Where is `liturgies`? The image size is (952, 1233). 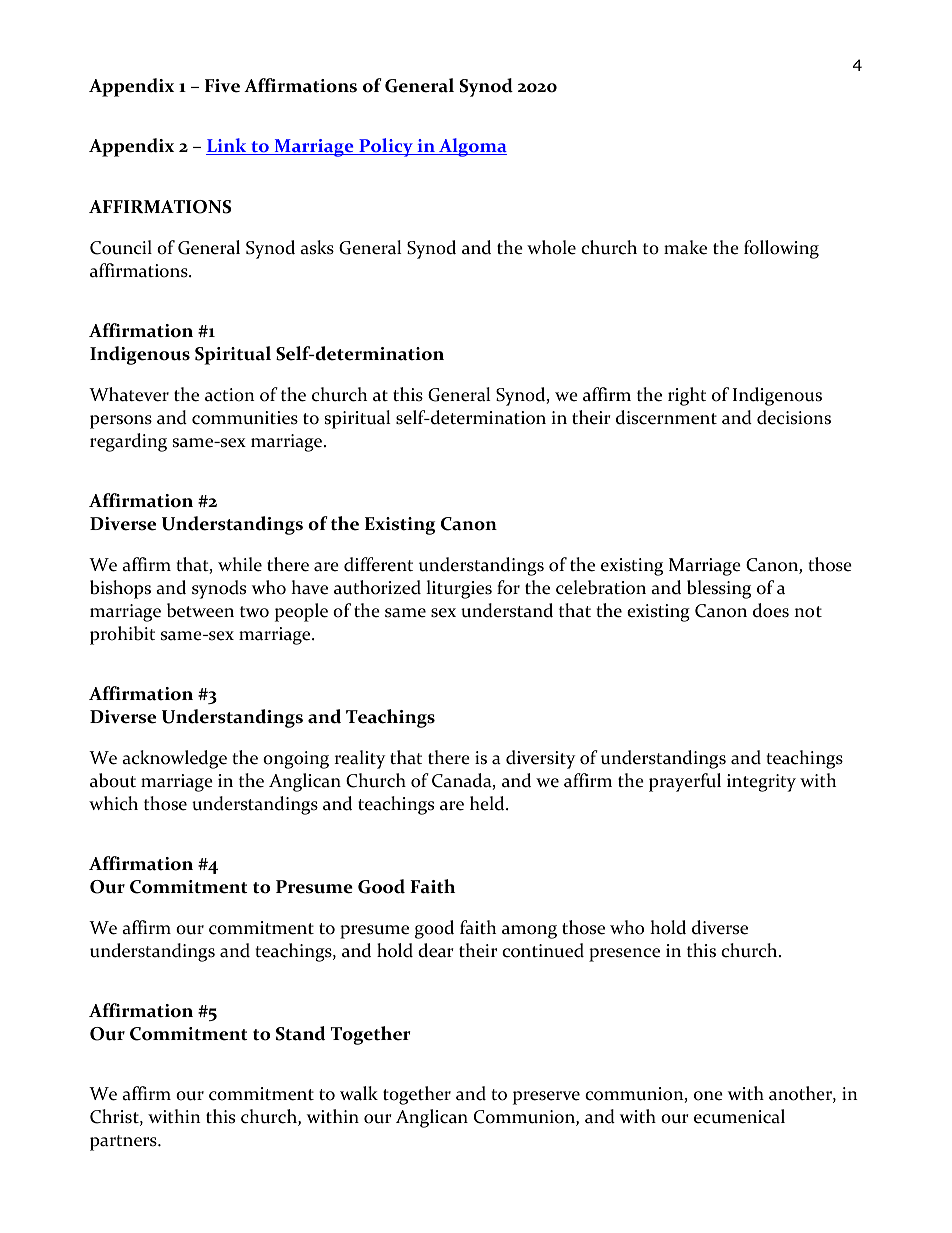
liturgies is located at coordinates (459, 589).
